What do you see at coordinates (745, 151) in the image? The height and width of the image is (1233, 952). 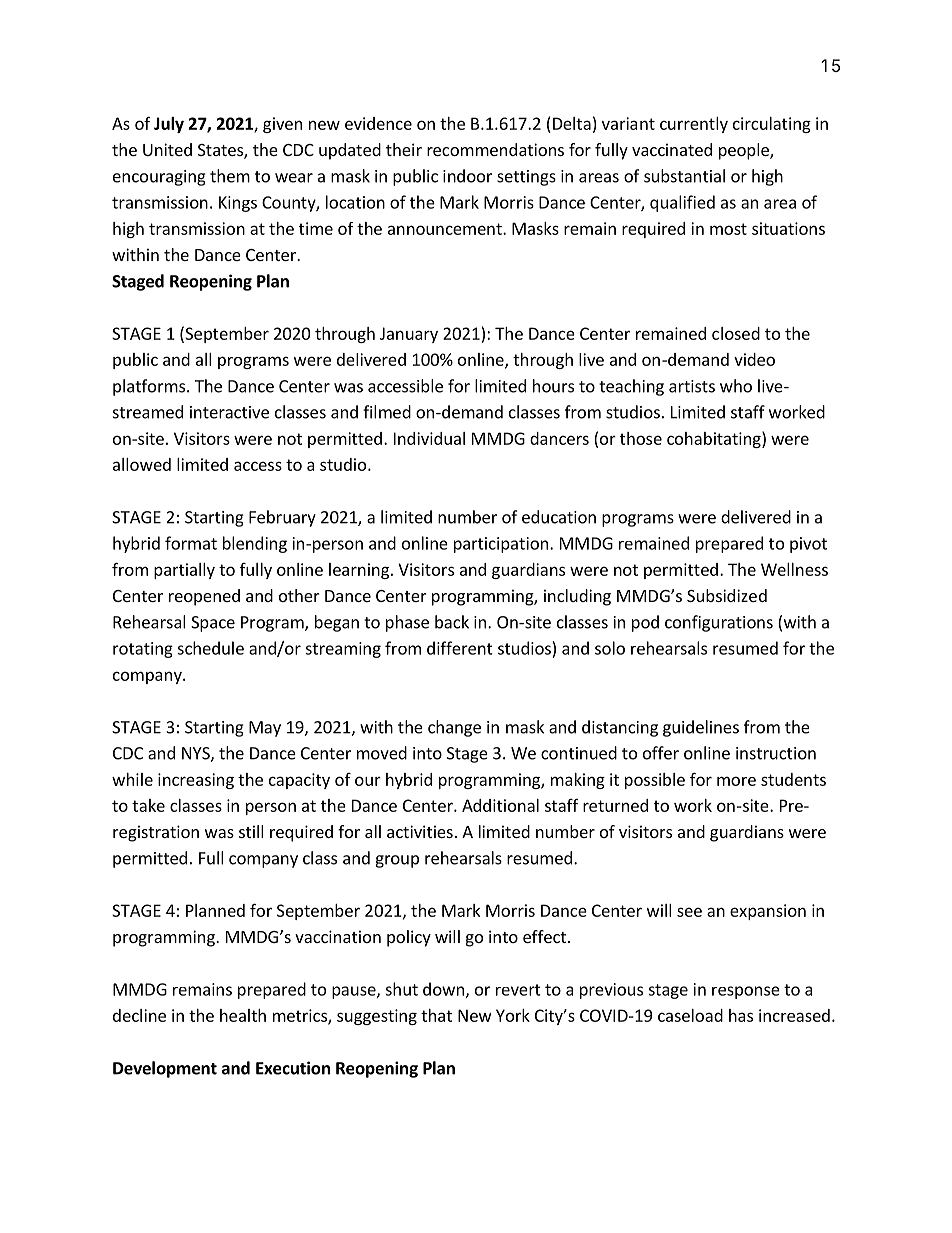 I see `people` at bounding box center [745, 151].
